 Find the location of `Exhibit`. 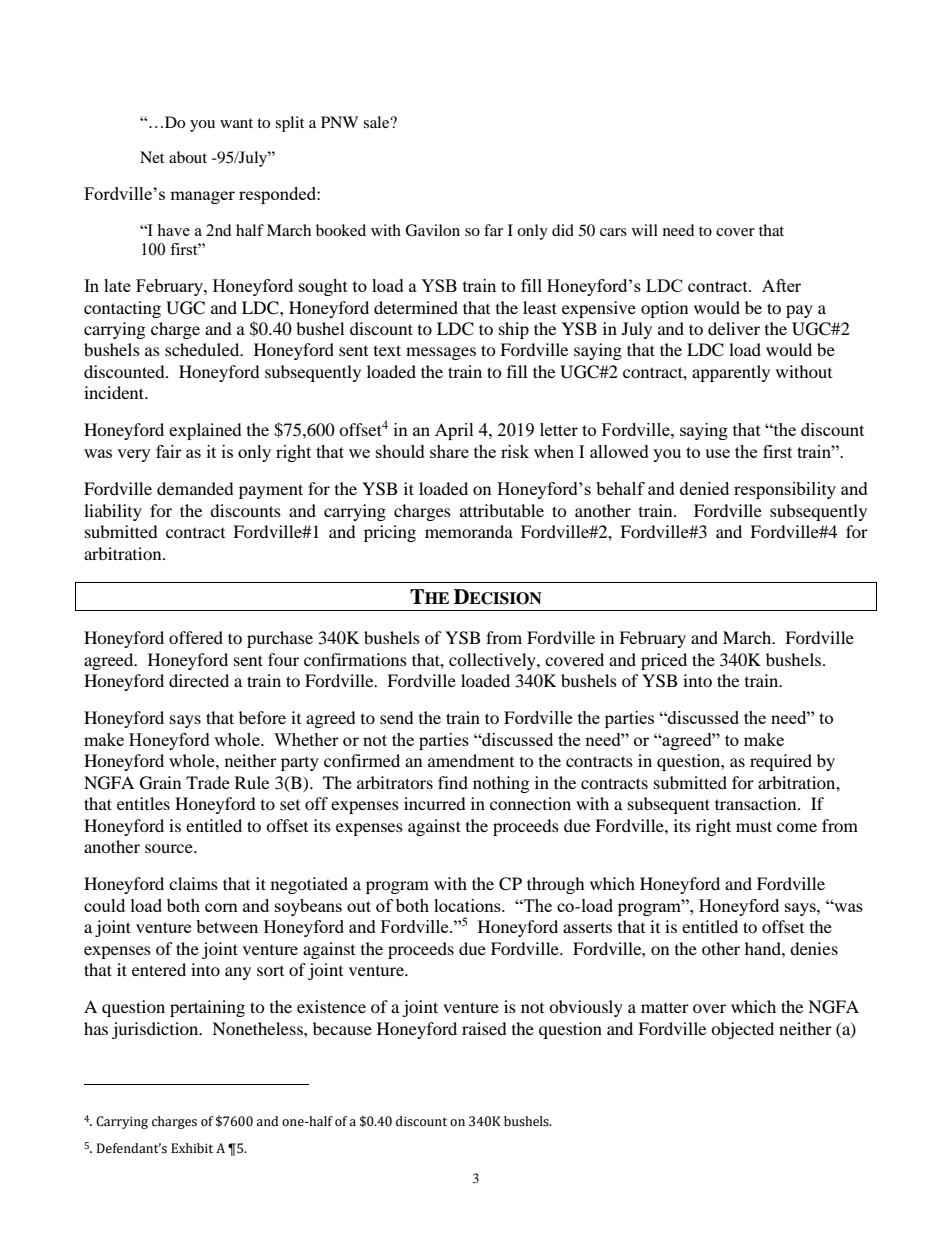

Exhibit is located at coordinates (192, 1148).
